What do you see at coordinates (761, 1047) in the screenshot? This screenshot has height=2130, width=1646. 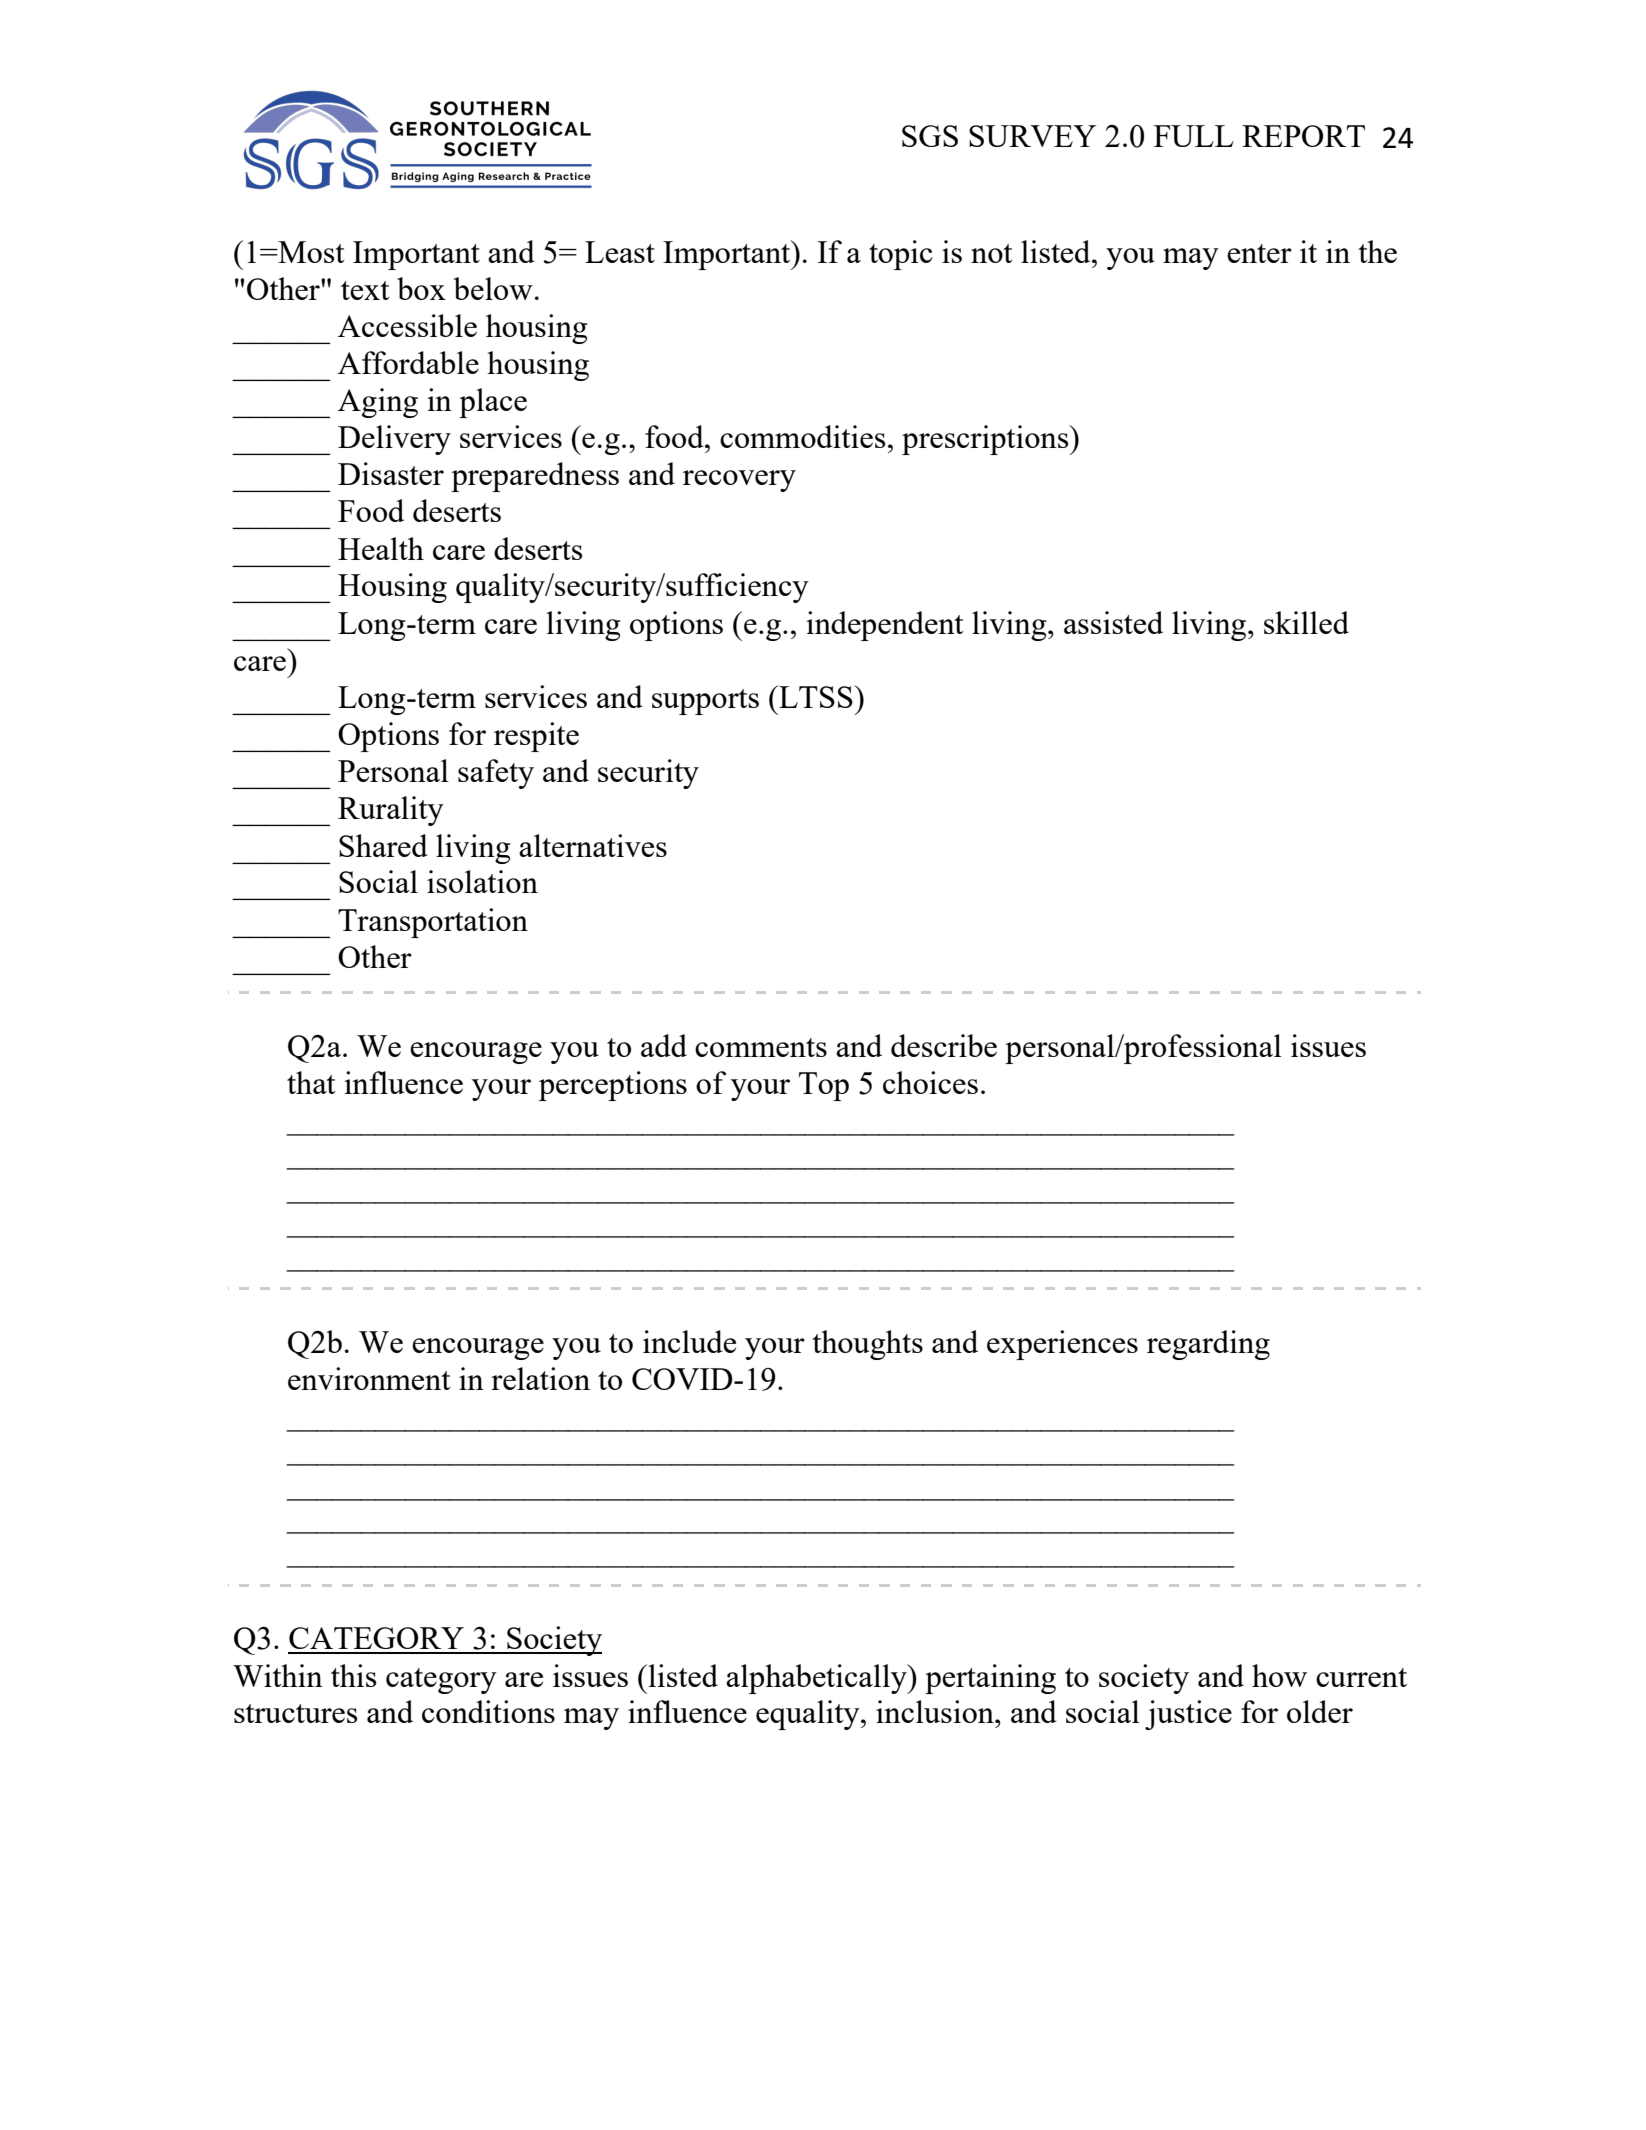 I see `comments` at bounding box center [761, 1047].
